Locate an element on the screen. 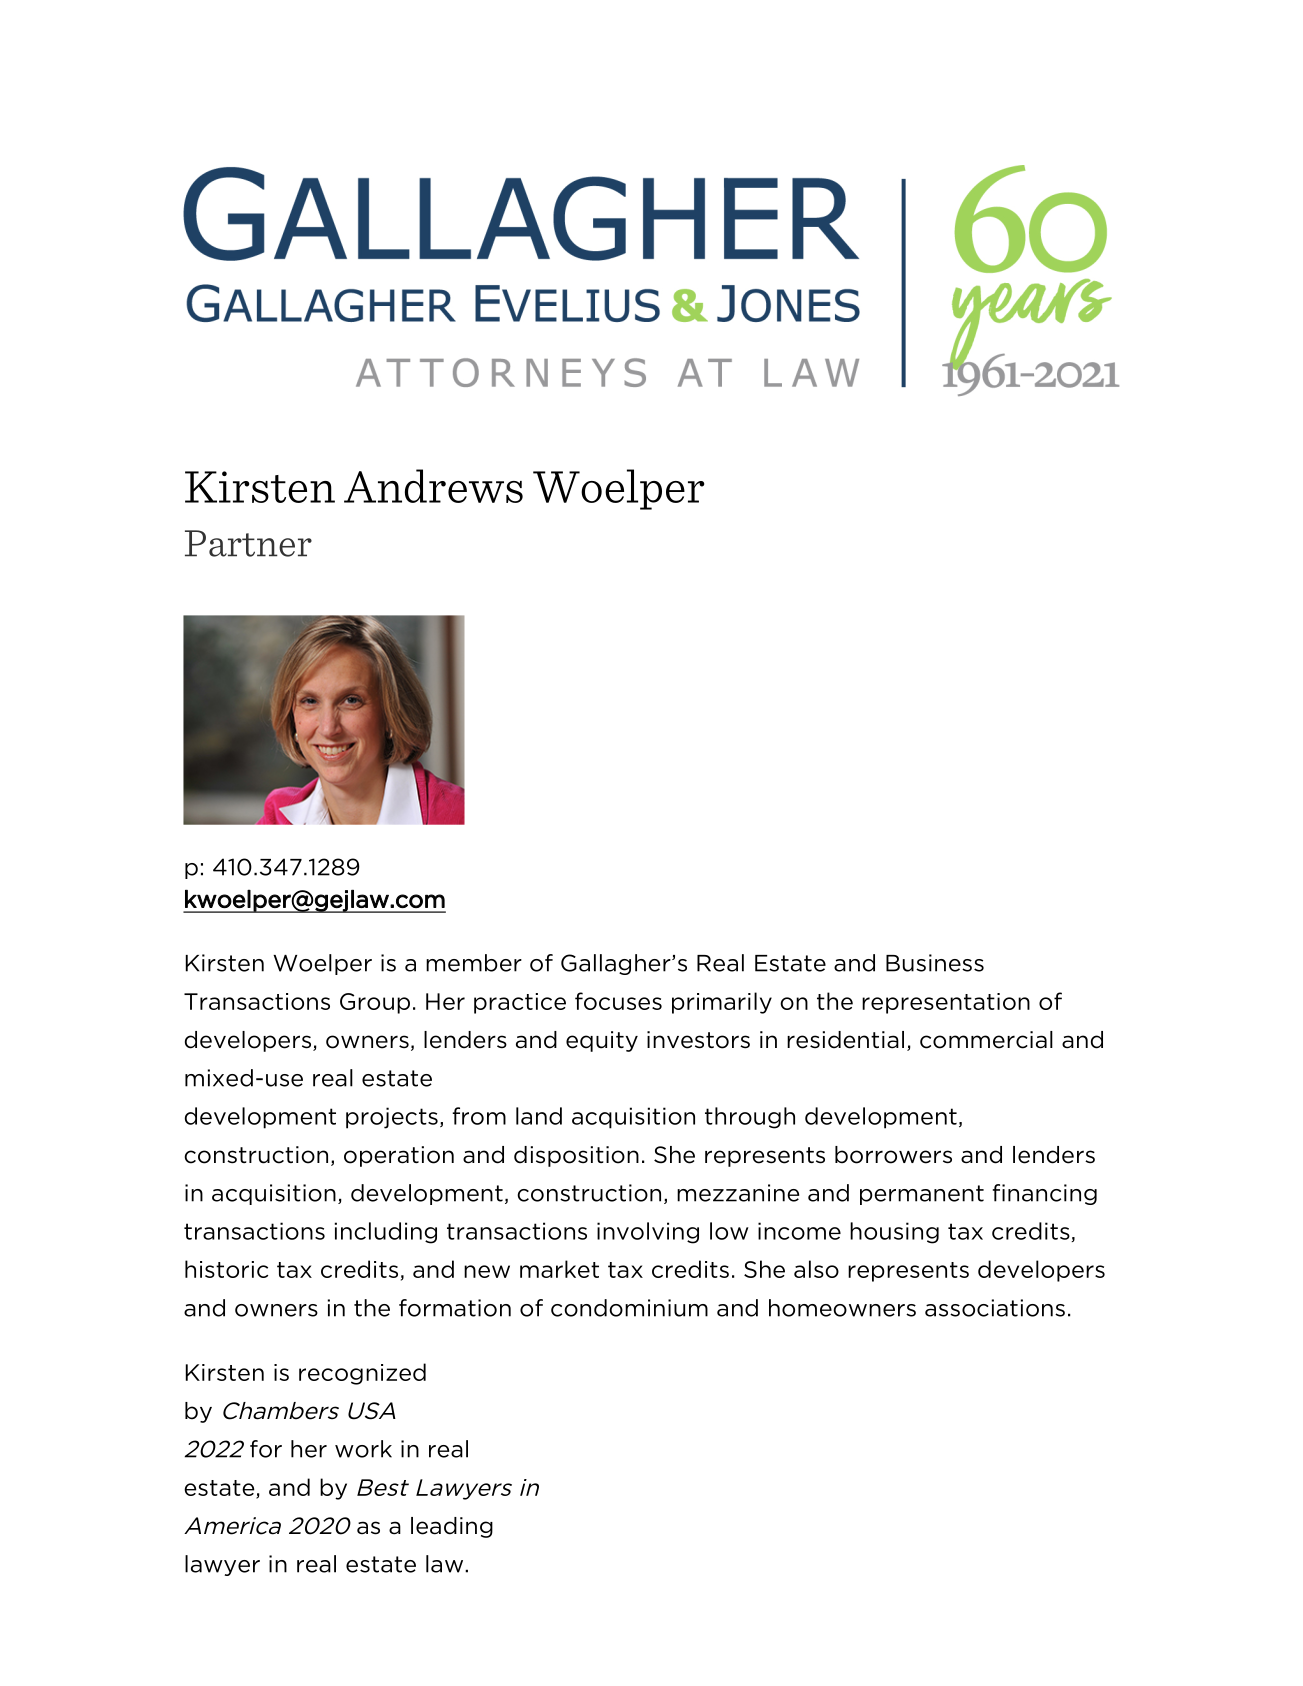  representation is located at coordinates (946, 1003).
